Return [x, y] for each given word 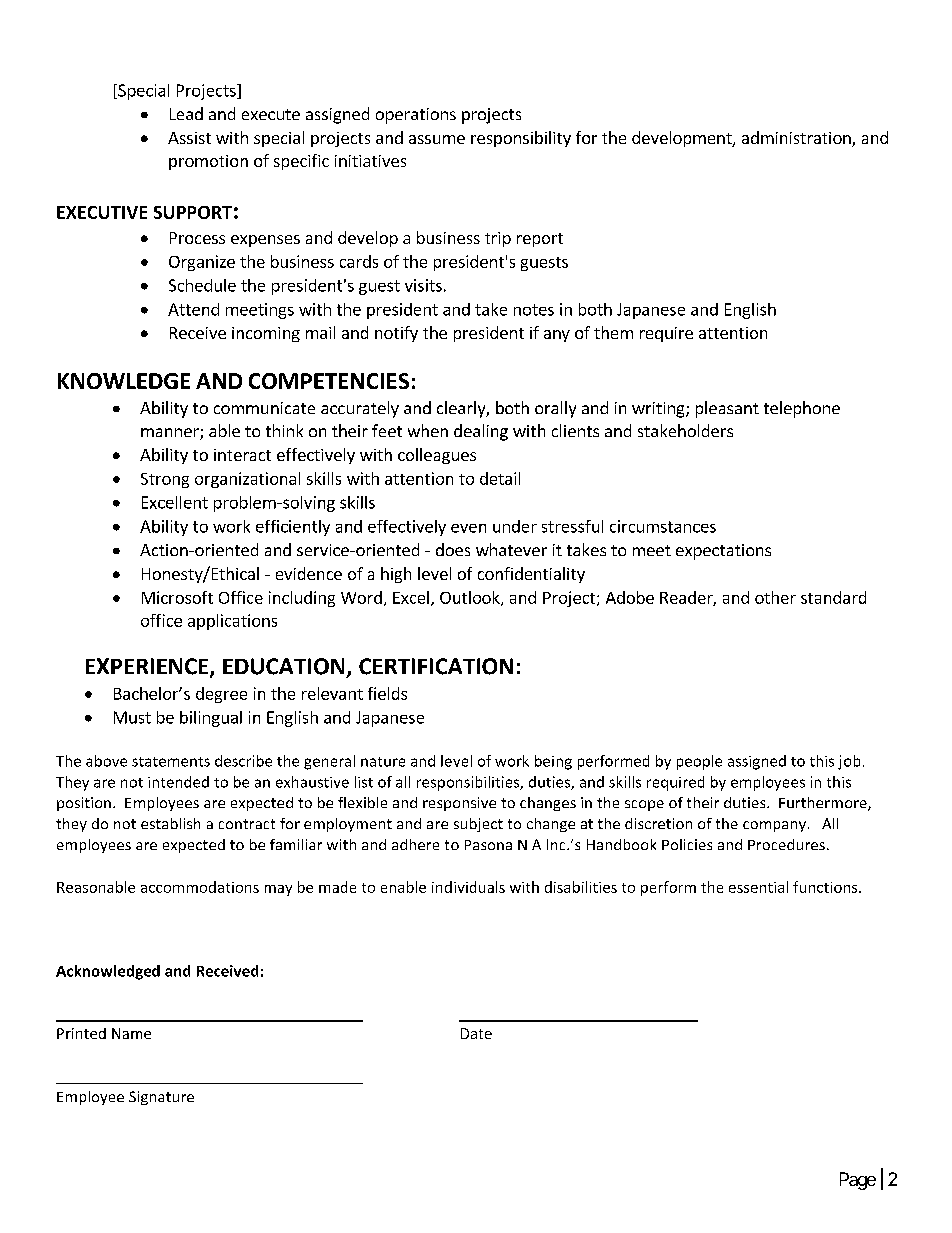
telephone [802, 409]
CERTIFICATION [436, 666]
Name [131, 1033]
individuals [468, 887]
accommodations [200, 887]
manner [171, 434]
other [775, 597]
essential [758, 887]
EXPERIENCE [148, 667]
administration [797, 139]
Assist [189, 138]
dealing [481, 432]
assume [437, 139]
